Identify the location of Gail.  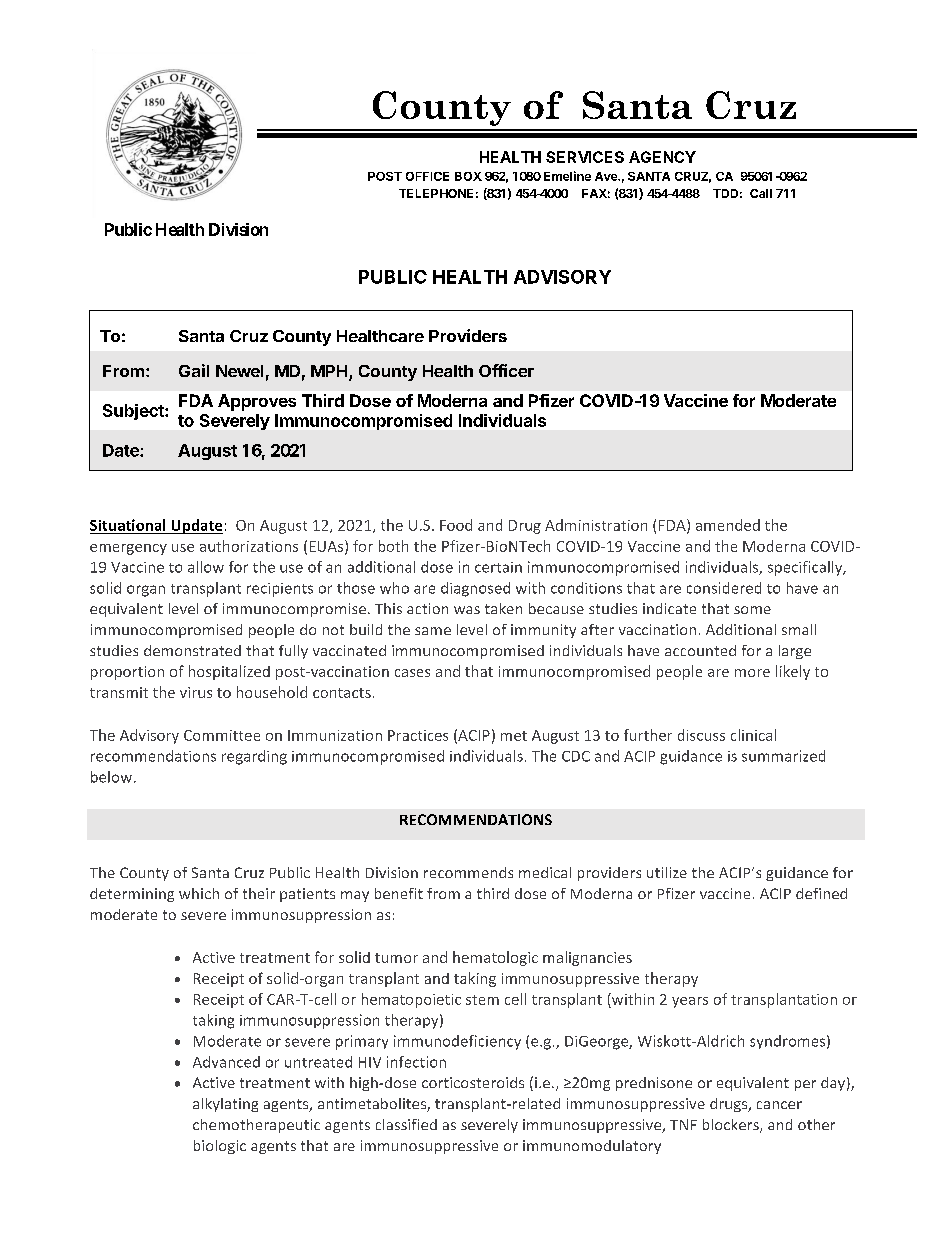
(194, 370).
